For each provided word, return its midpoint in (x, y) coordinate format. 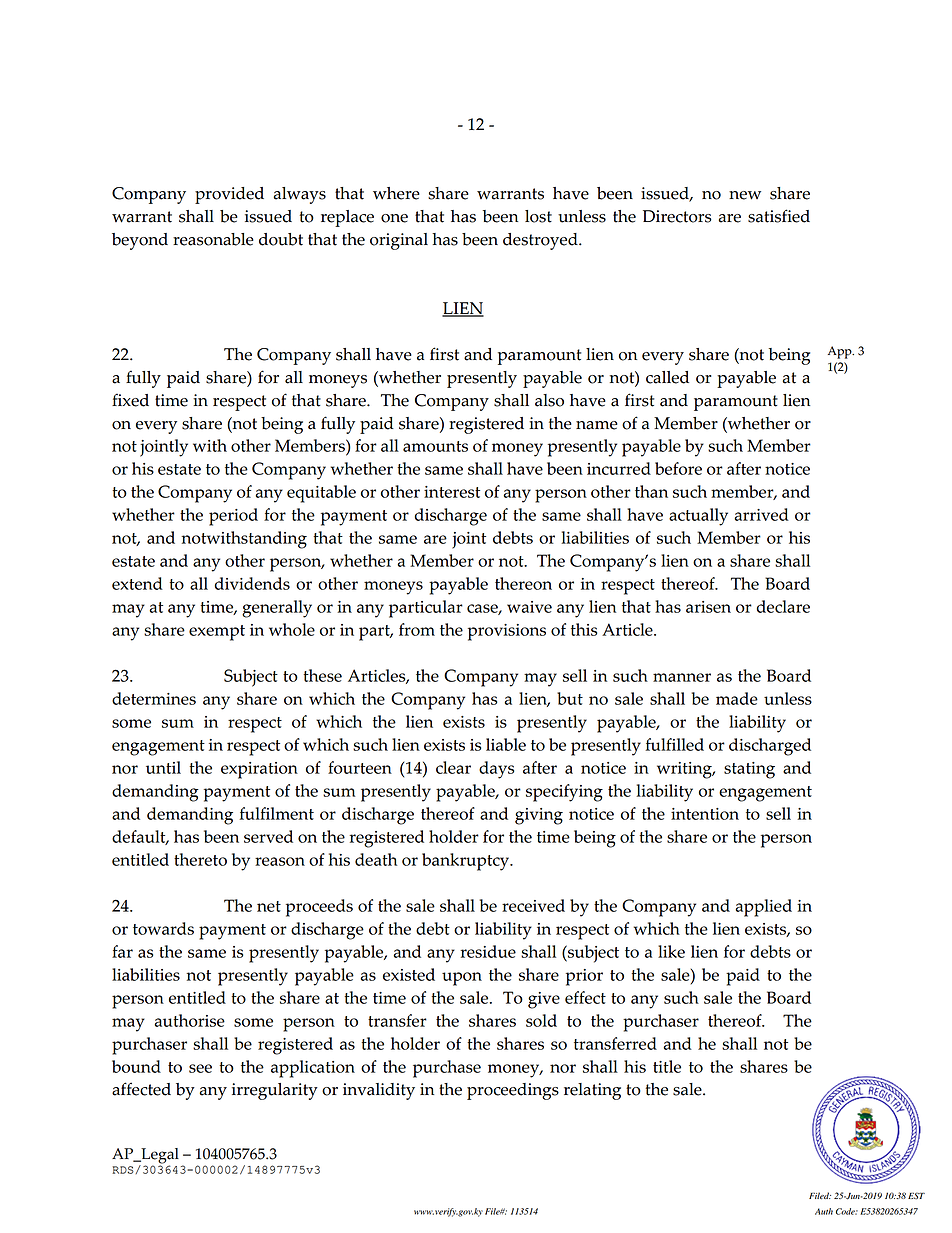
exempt (217, 633)
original (399, 241)
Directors (677, 216)
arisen (708, 607)
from (417, 629)
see (200, 1068)
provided (229, 195)
